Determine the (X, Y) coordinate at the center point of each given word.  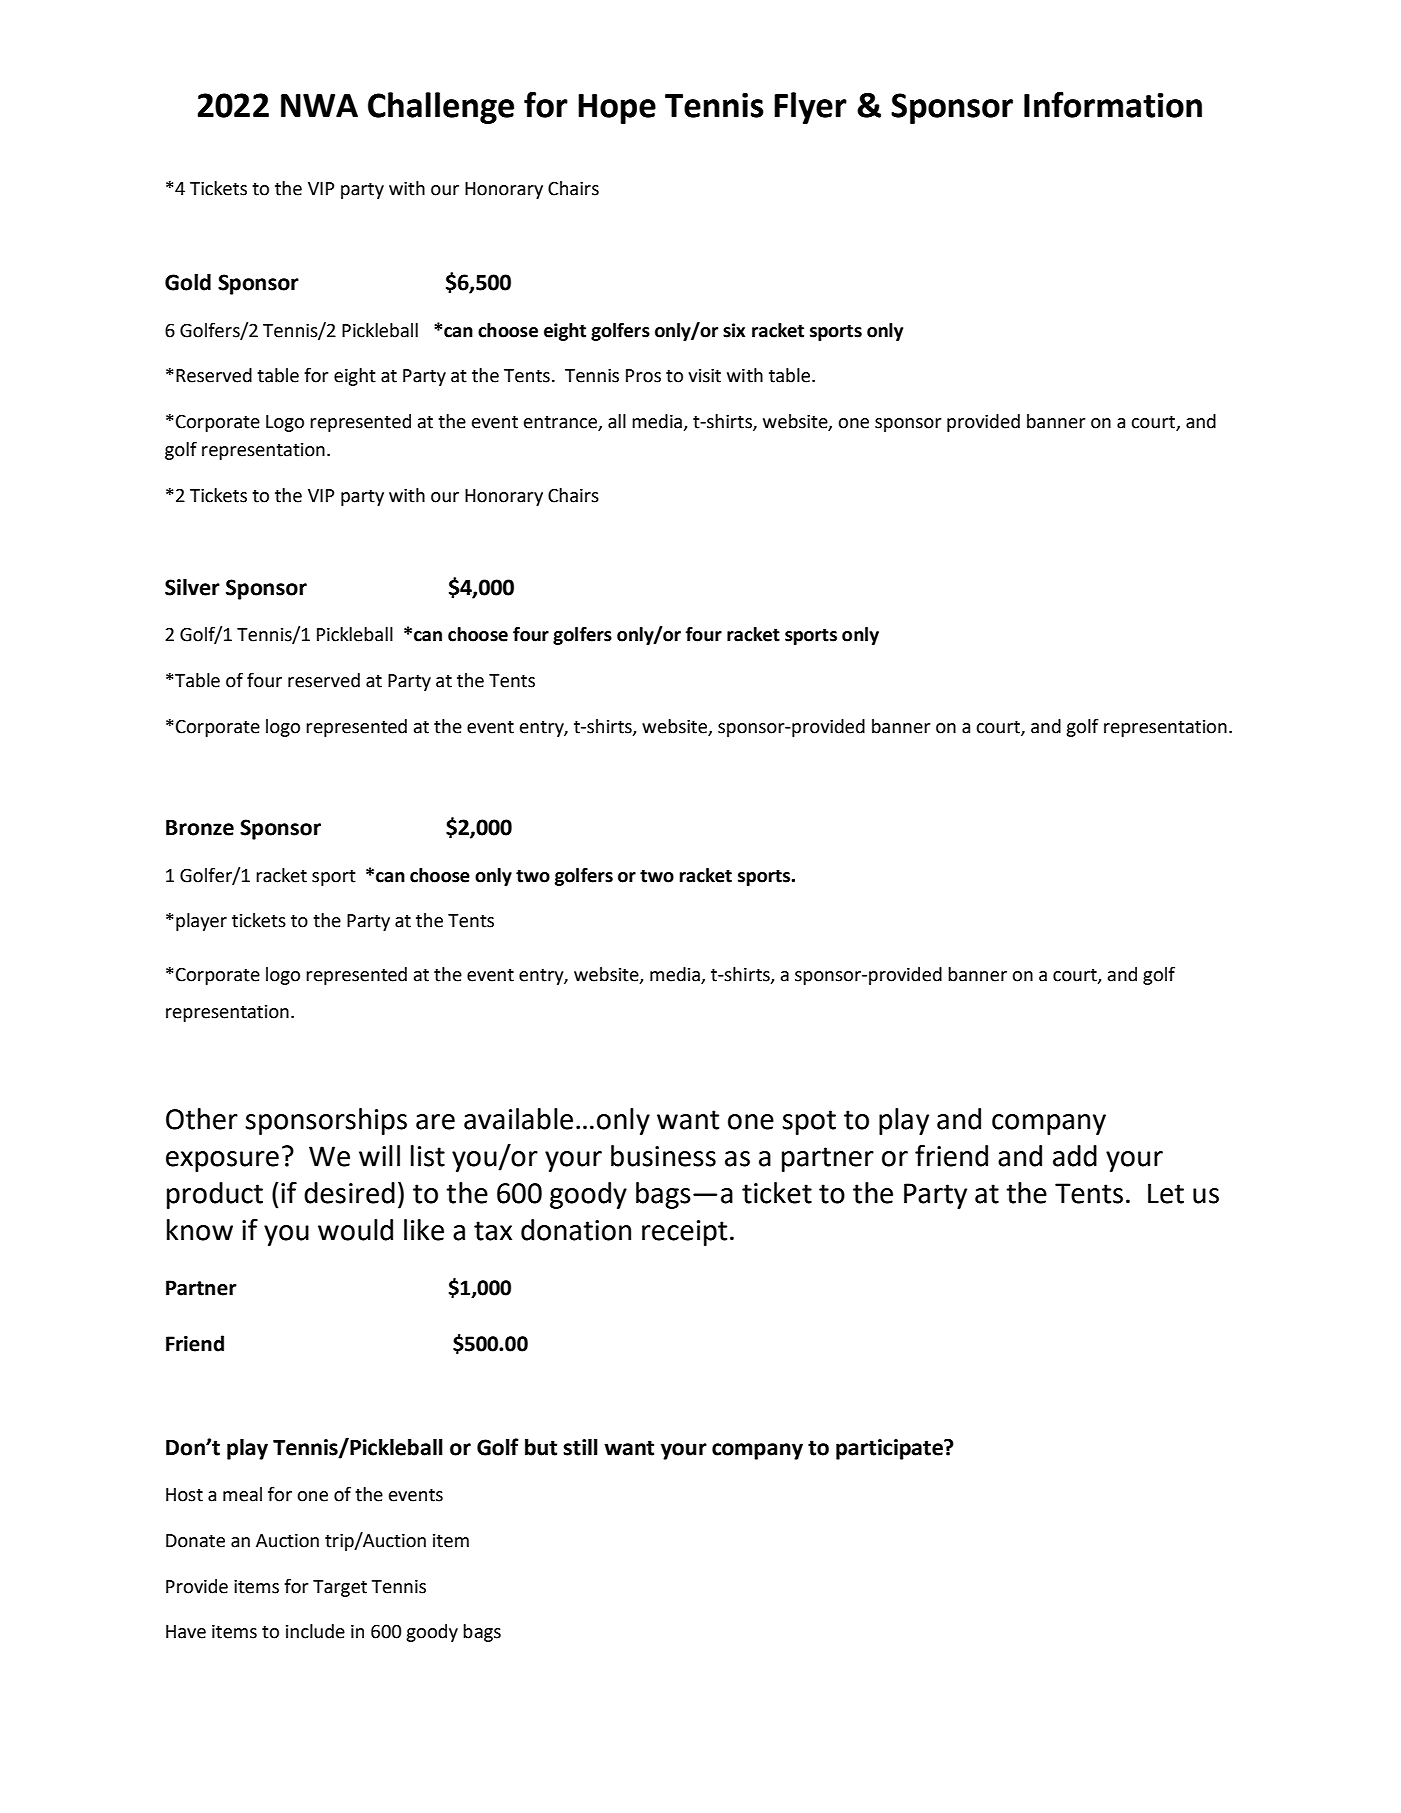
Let (1166, 1193)
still (580, 1447)
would (355, 1230)
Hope (617, 109)
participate (891, 1449)
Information (1113, 105)
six (734, 330)
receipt (684, 1233)
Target (340, 1588)
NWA (319, 105)
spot (809, 1122)
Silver (192, 587)
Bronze (200, 828)
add (1075, 1156)
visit (704, 376)
